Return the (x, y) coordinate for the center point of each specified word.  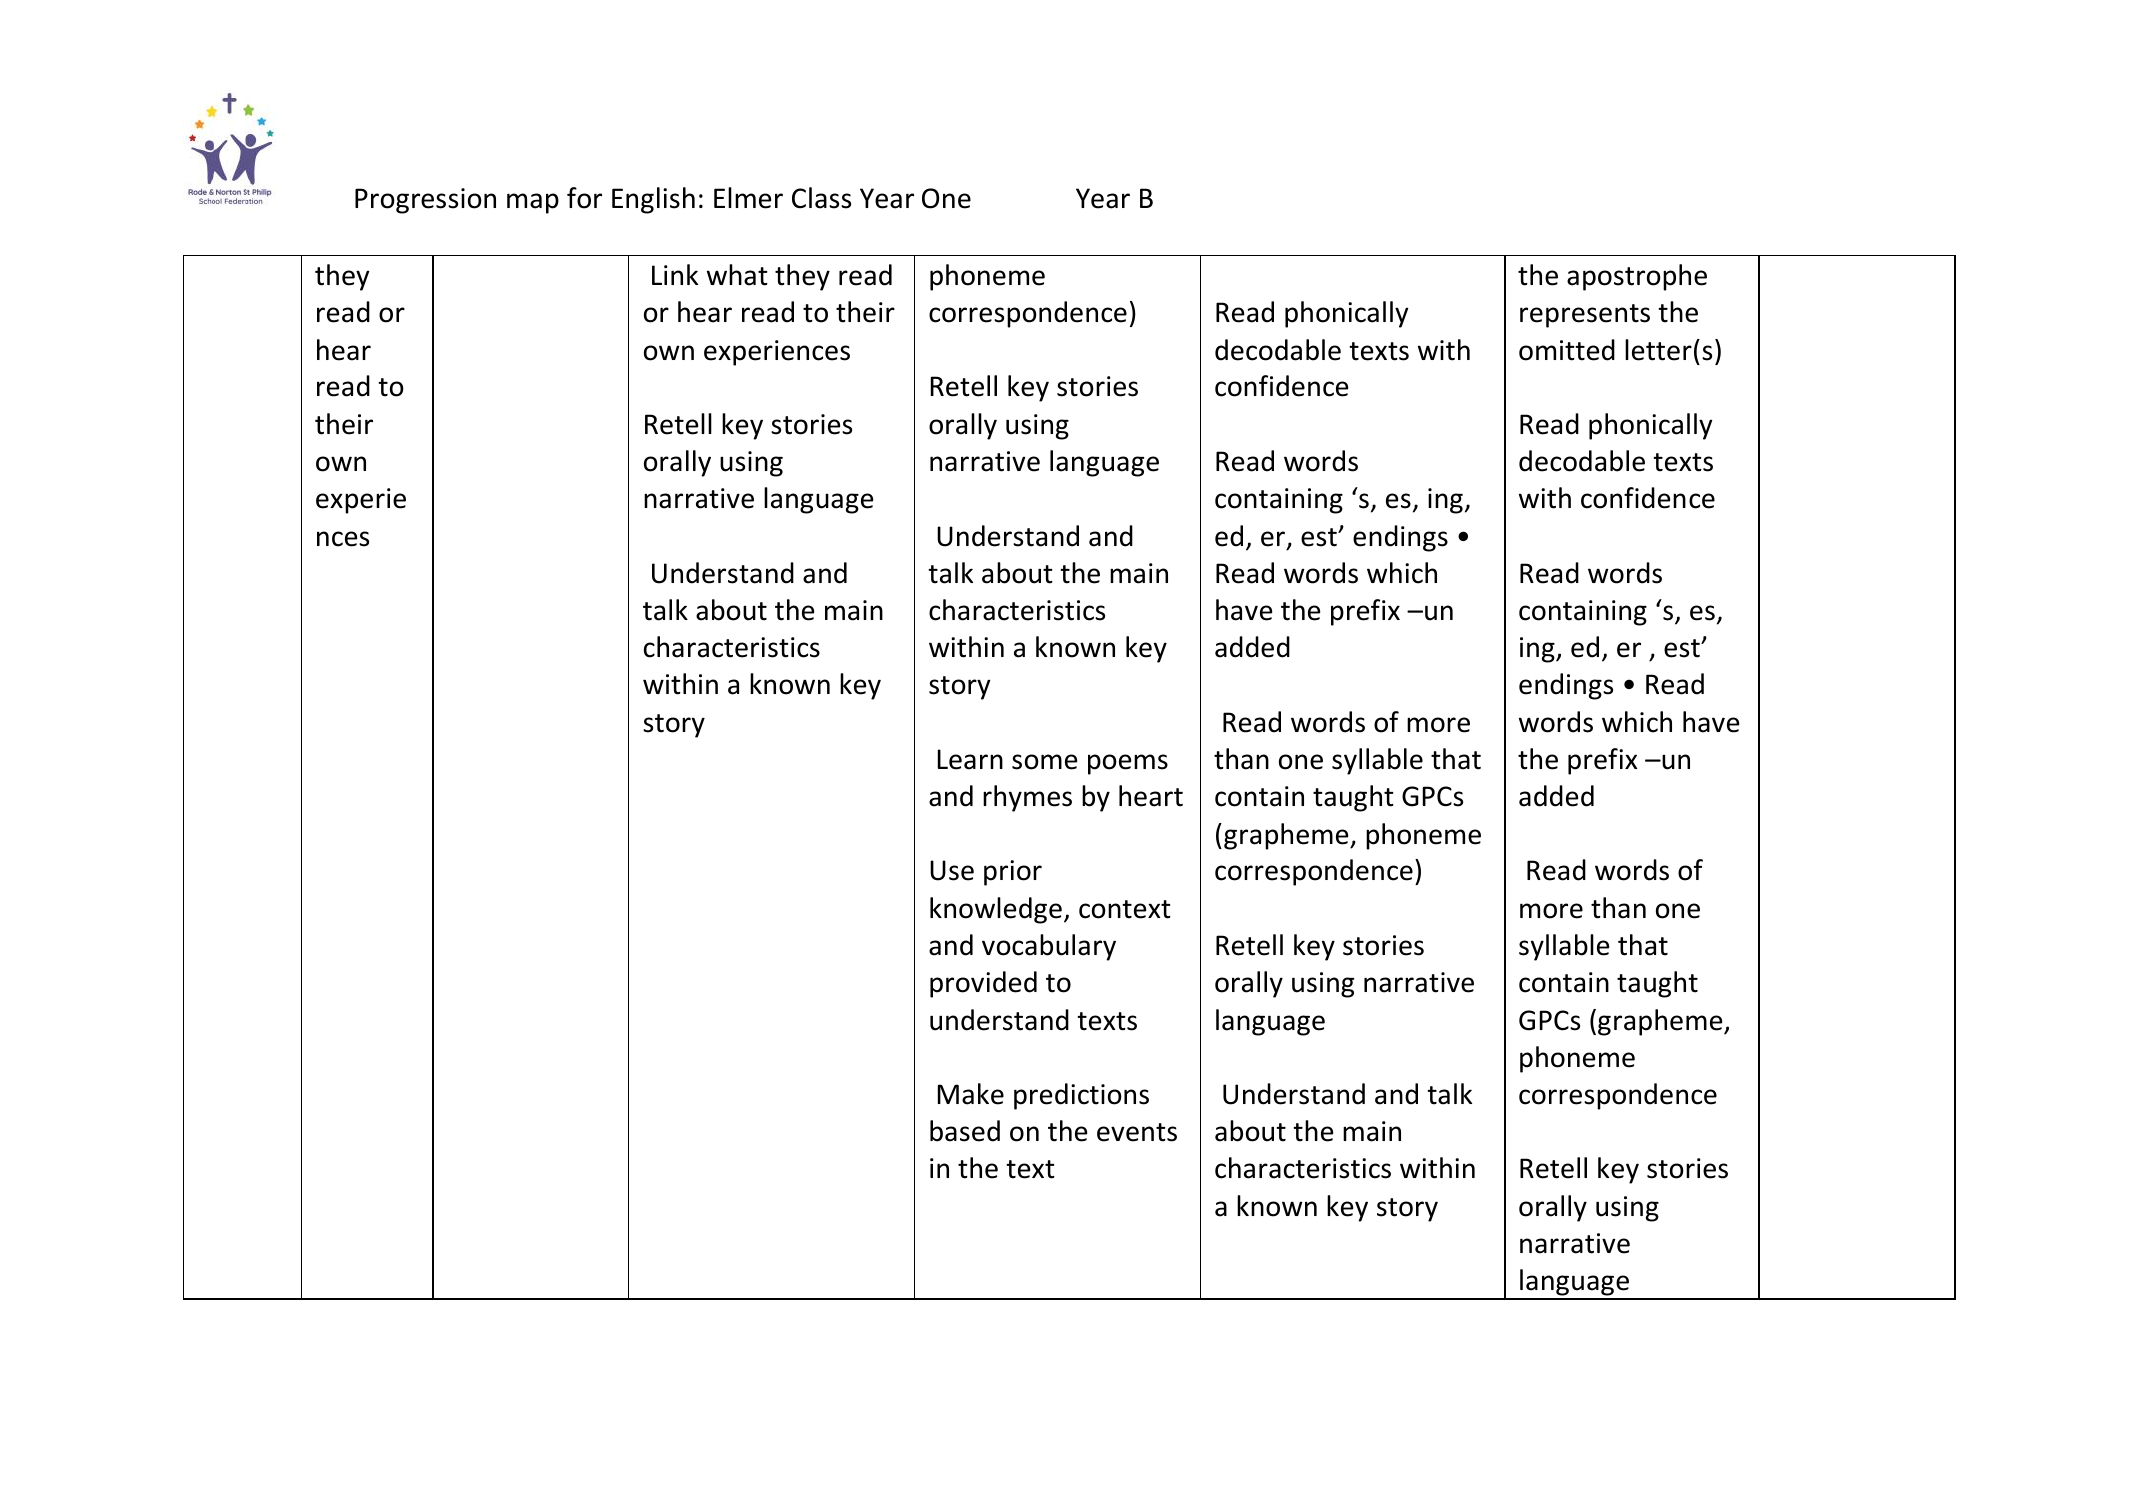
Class (821, 198)
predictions (1081, 1096)
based (965, 1131)
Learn (970, 759)
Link (675, 274)
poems (1128, 764)
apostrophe (1637, 277)
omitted (1567, 350)
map (533, 203)
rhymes (1027, 798)
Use (952, 870)
